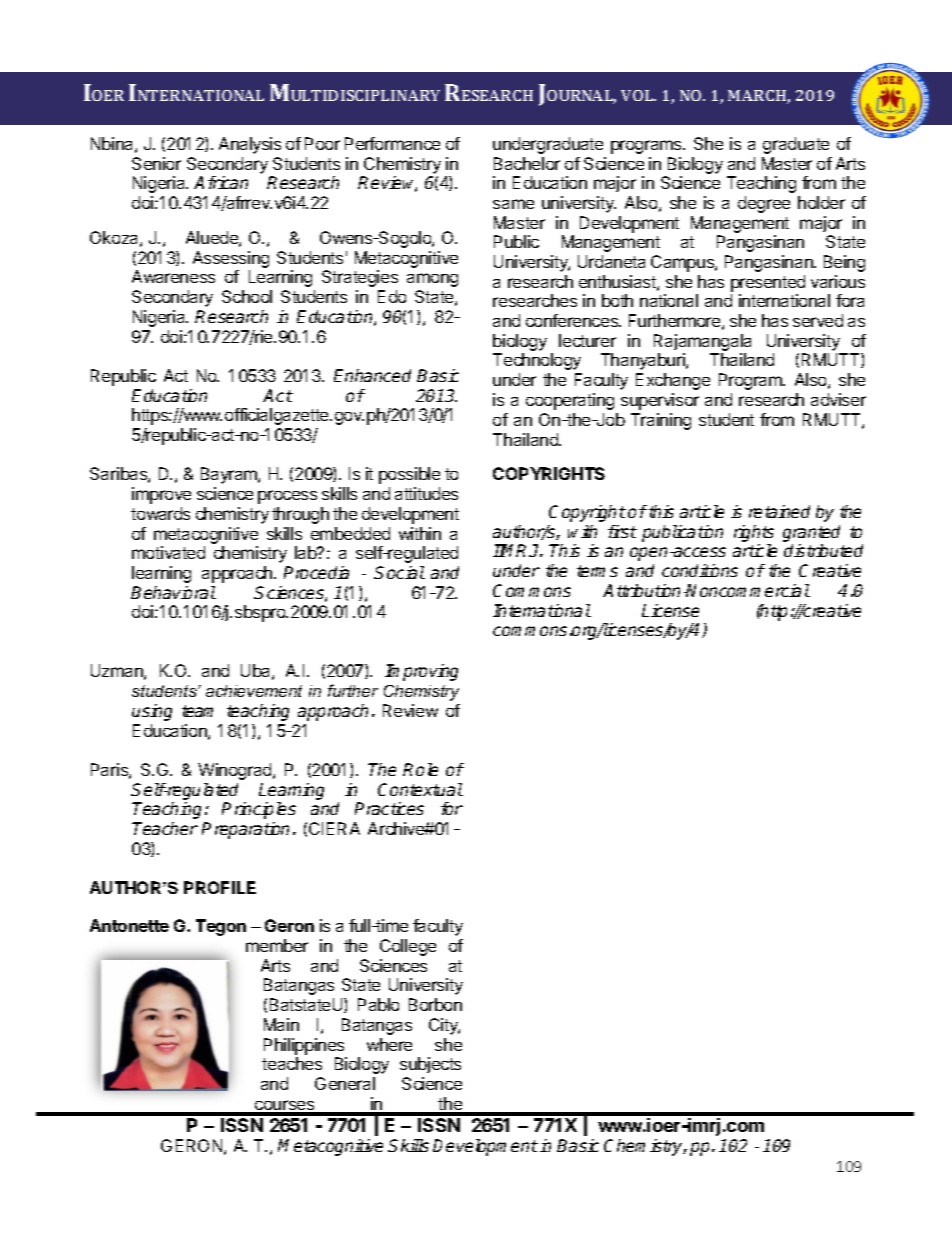 The height and width of the image is (1233, 952). I want to click on Bayram, so click(230, 475).
